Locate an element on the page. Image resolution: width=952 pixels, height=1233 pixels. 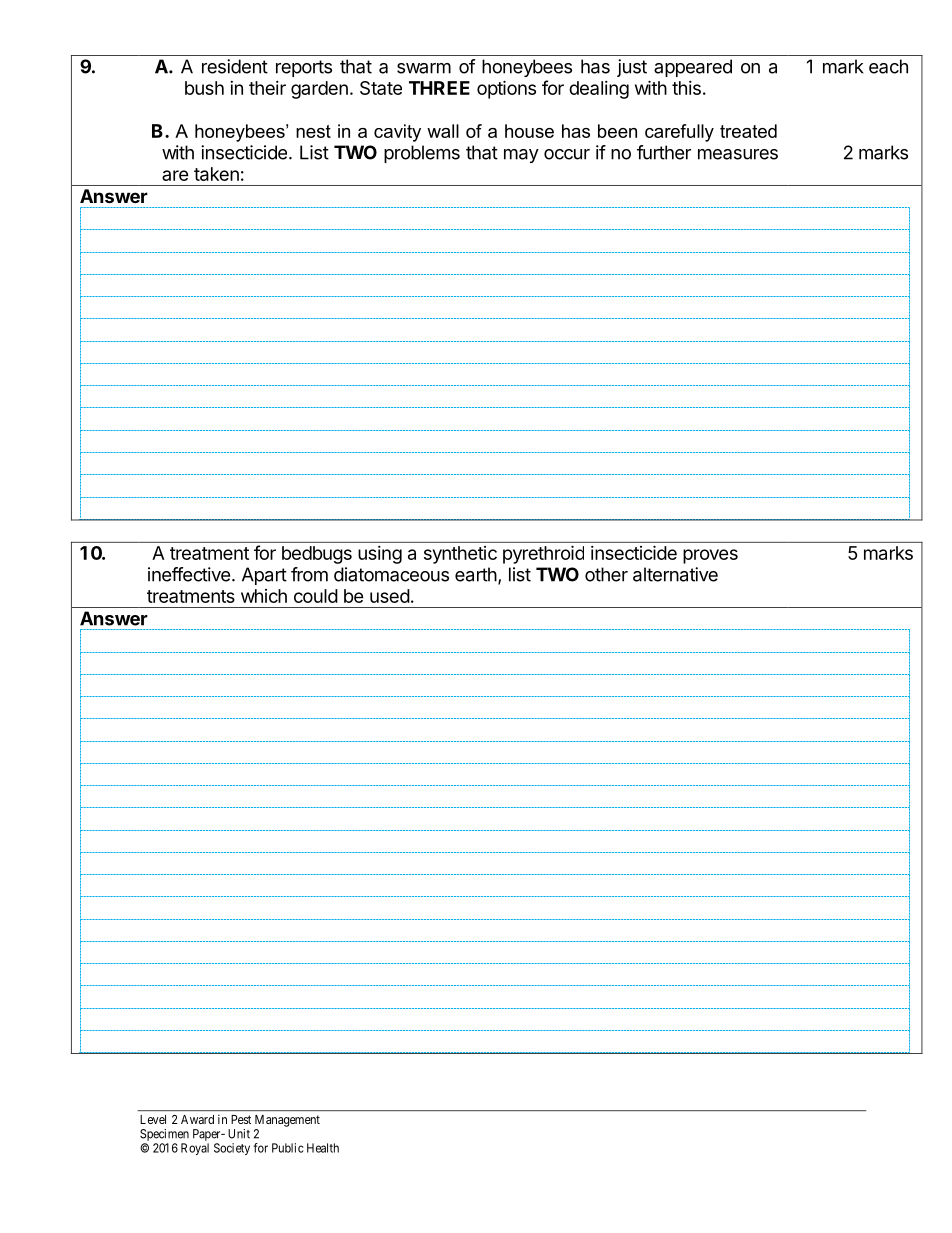
treated is located at coordinates (748, 131).
